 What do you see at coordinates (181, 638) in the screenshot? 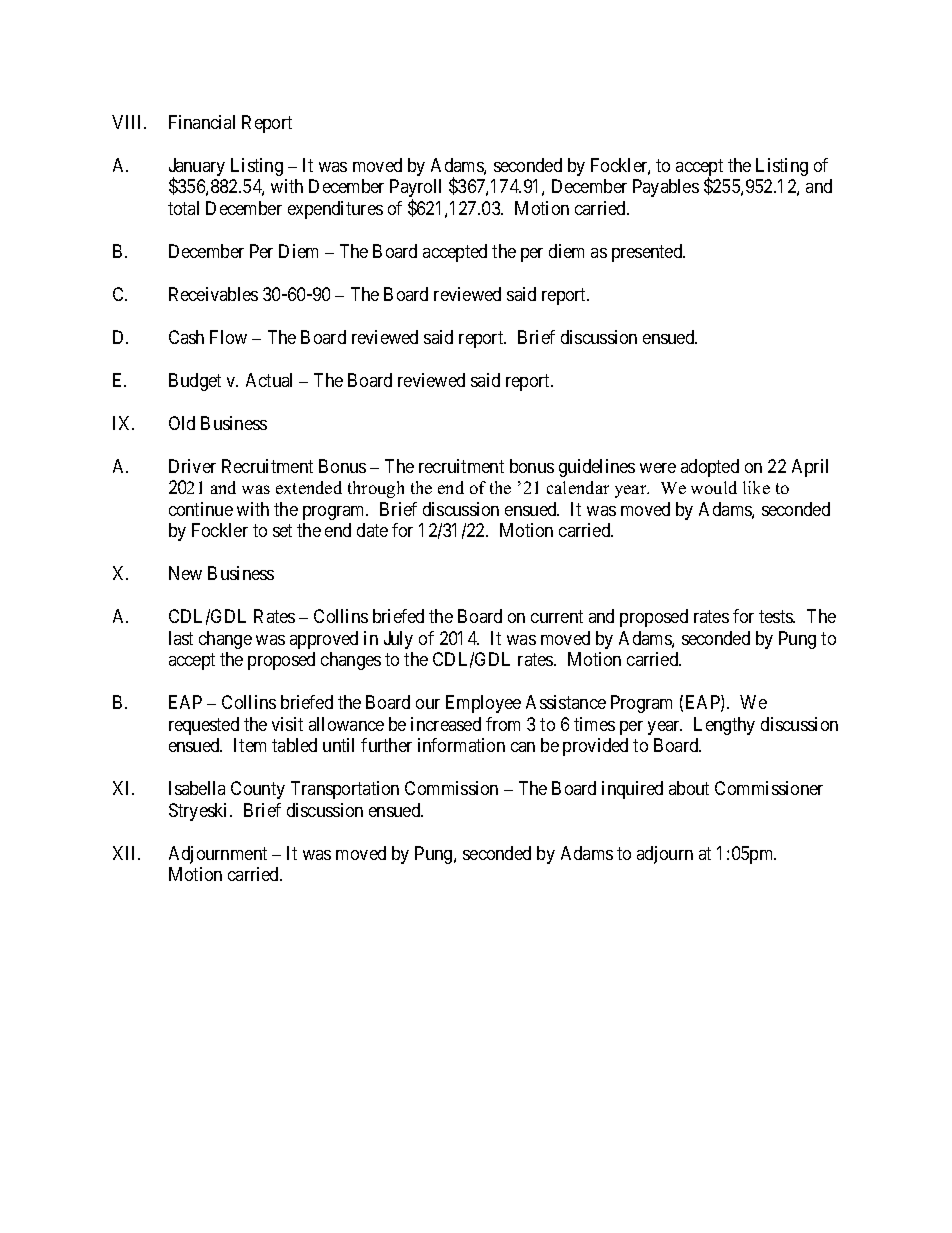
I see `last` at bounding box center [181, 638].
